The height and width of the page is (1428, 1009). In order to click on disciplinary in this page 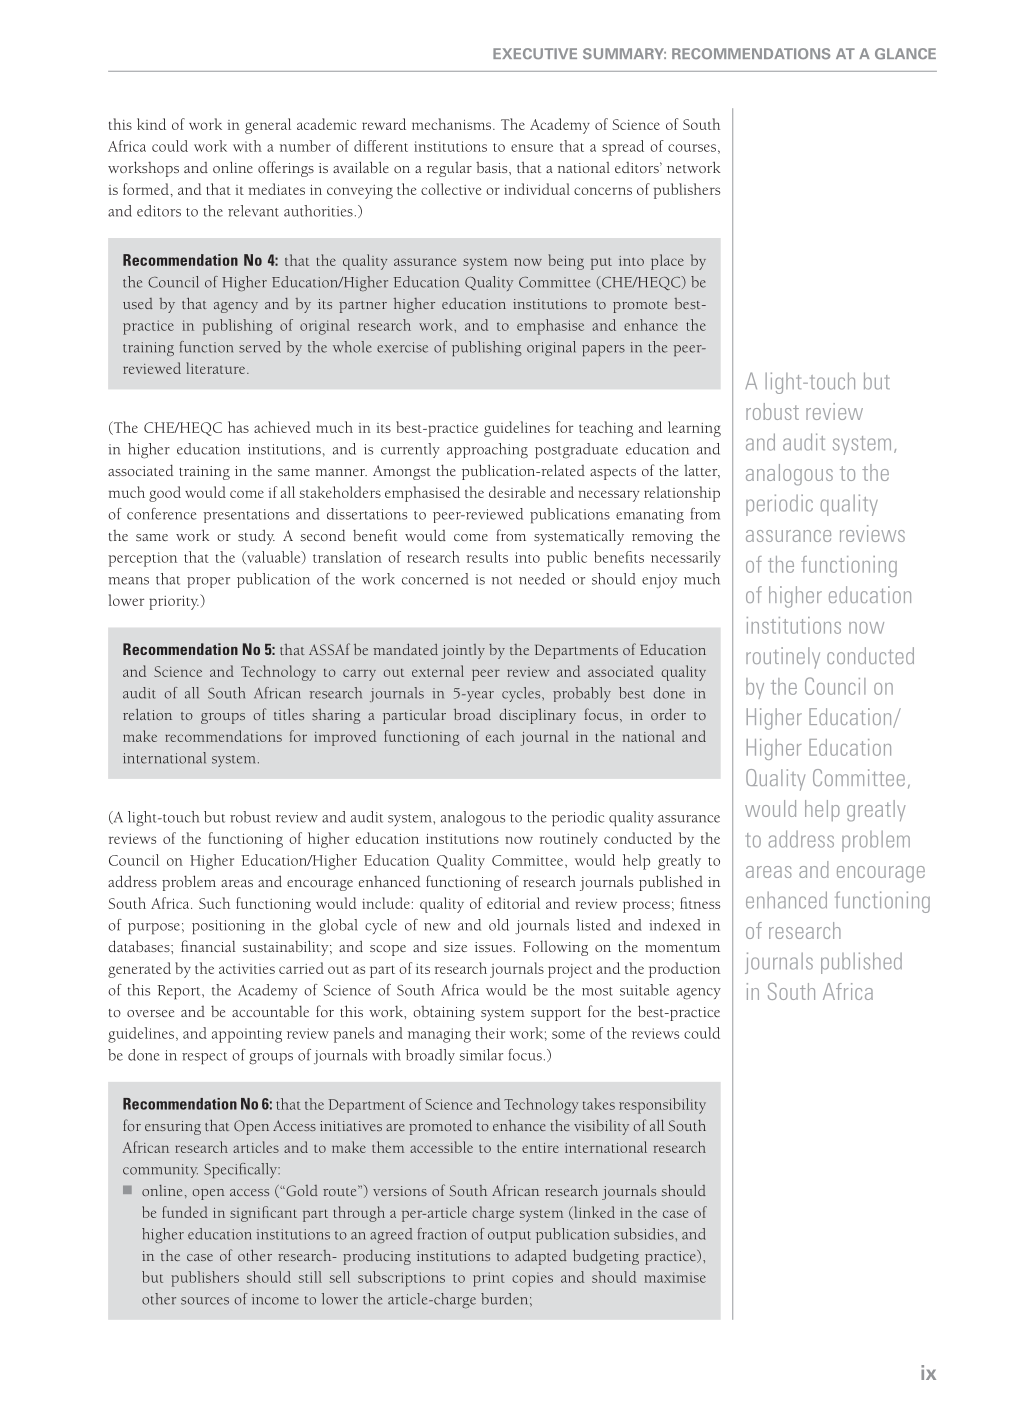, I will do `click(537, 716)`.
